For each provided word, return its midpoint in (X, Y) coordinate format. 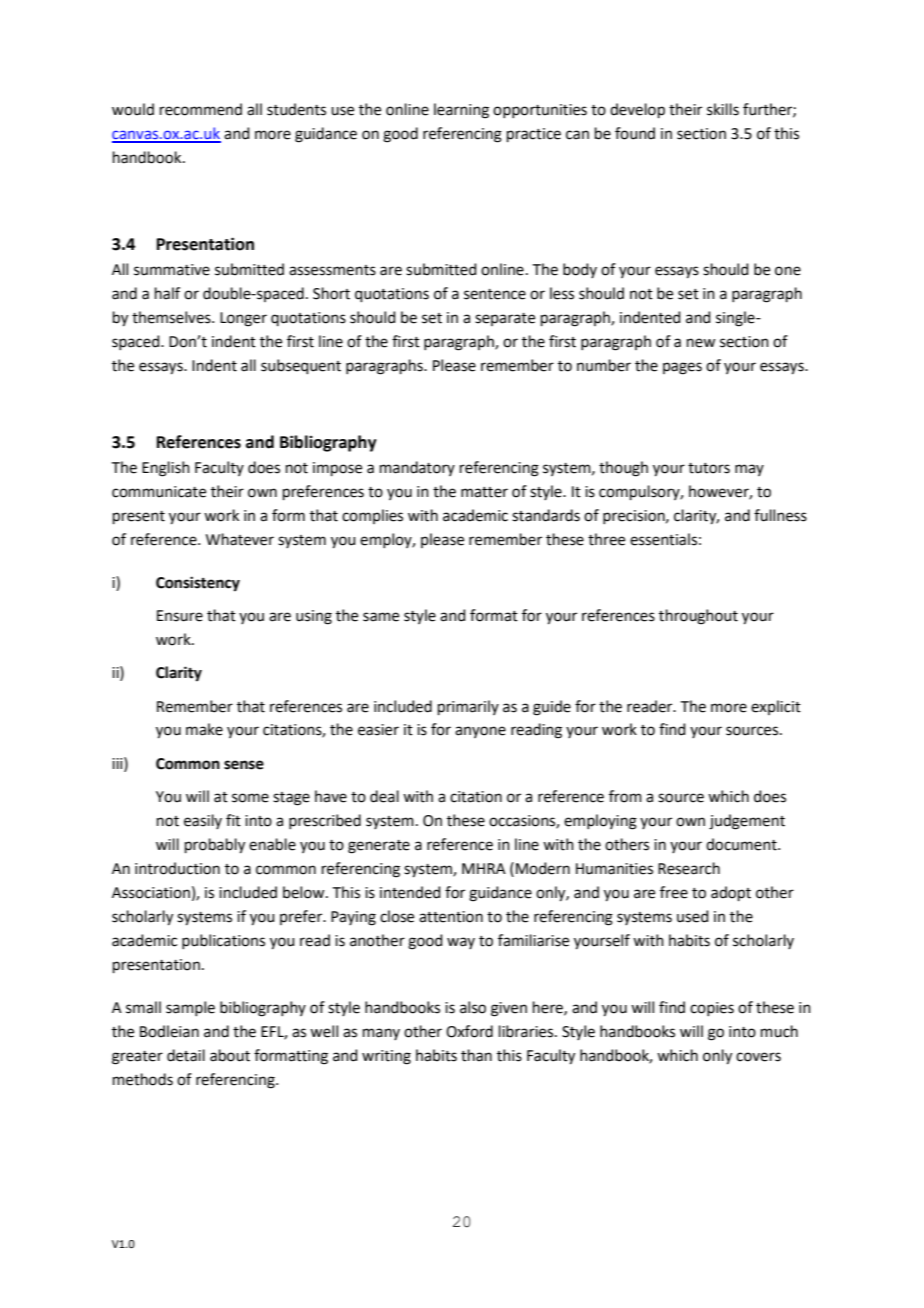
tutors (709, 468)
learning (461, 111)
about (230, 1055)
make (204, 729)
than (476, 1055)
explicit (776, 707)
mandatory (417, 468)
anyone (480, 732)
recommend (201, 109)
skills (723, 109)
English (166, 469)
